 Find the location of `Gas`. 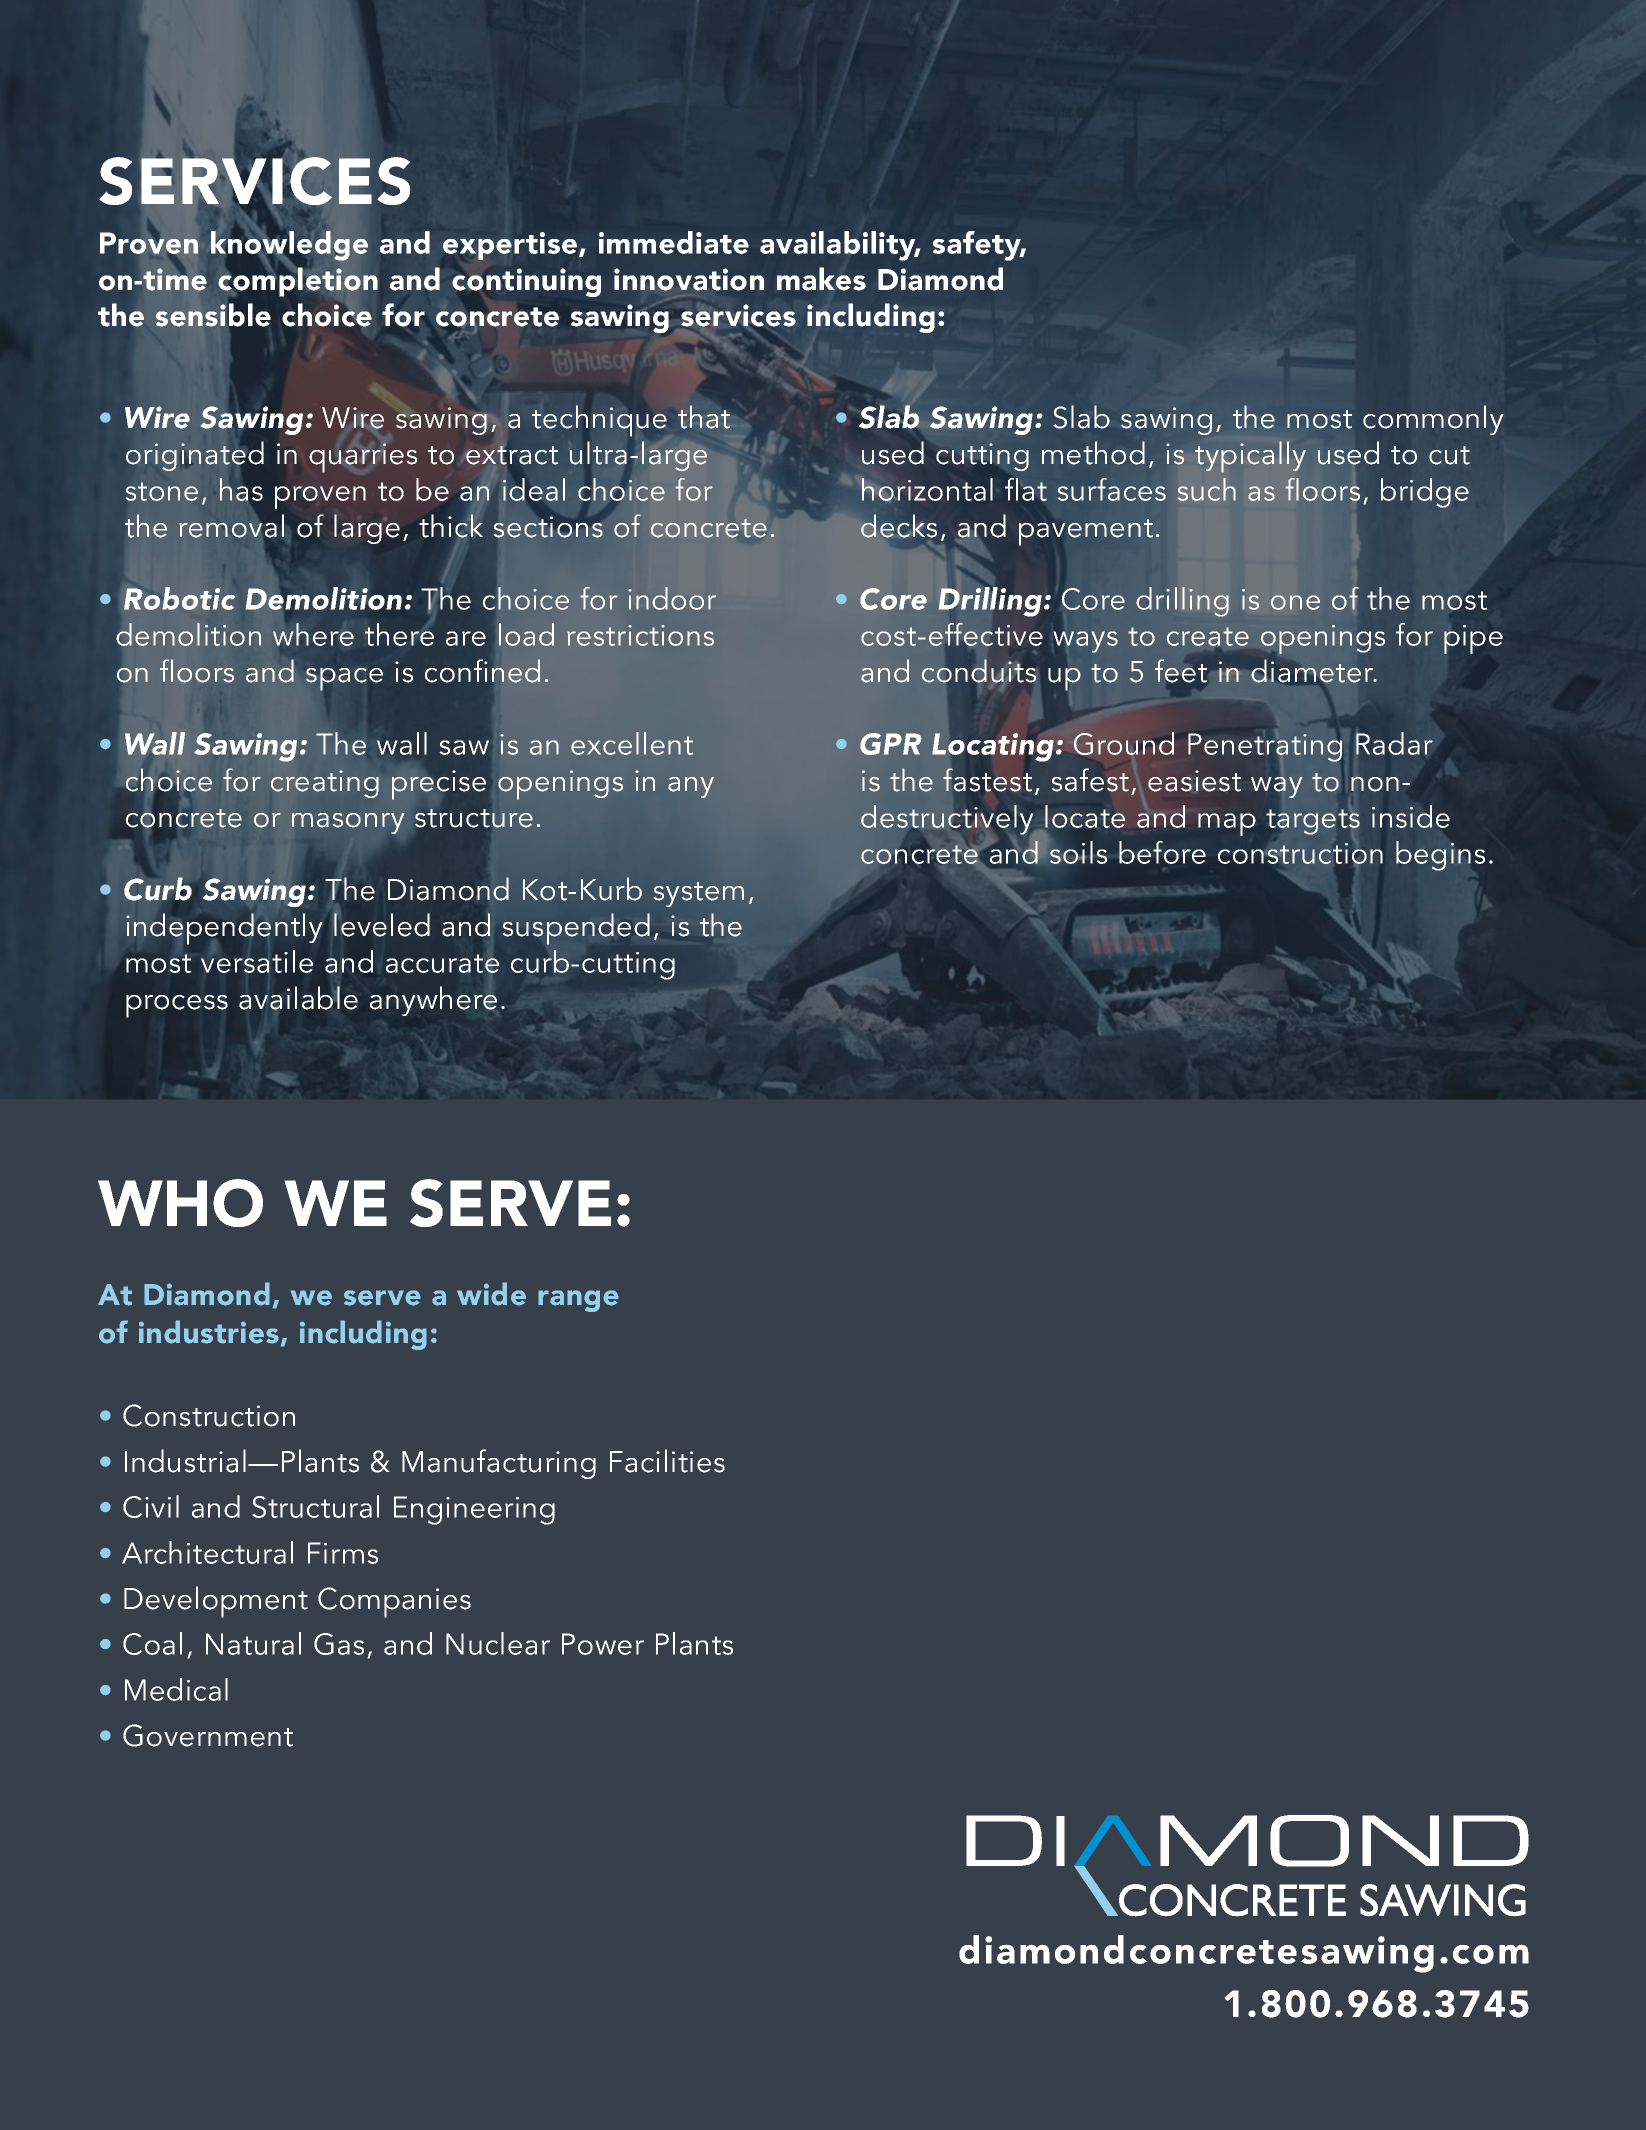

Gas is located at coordinates (339, 1644).
